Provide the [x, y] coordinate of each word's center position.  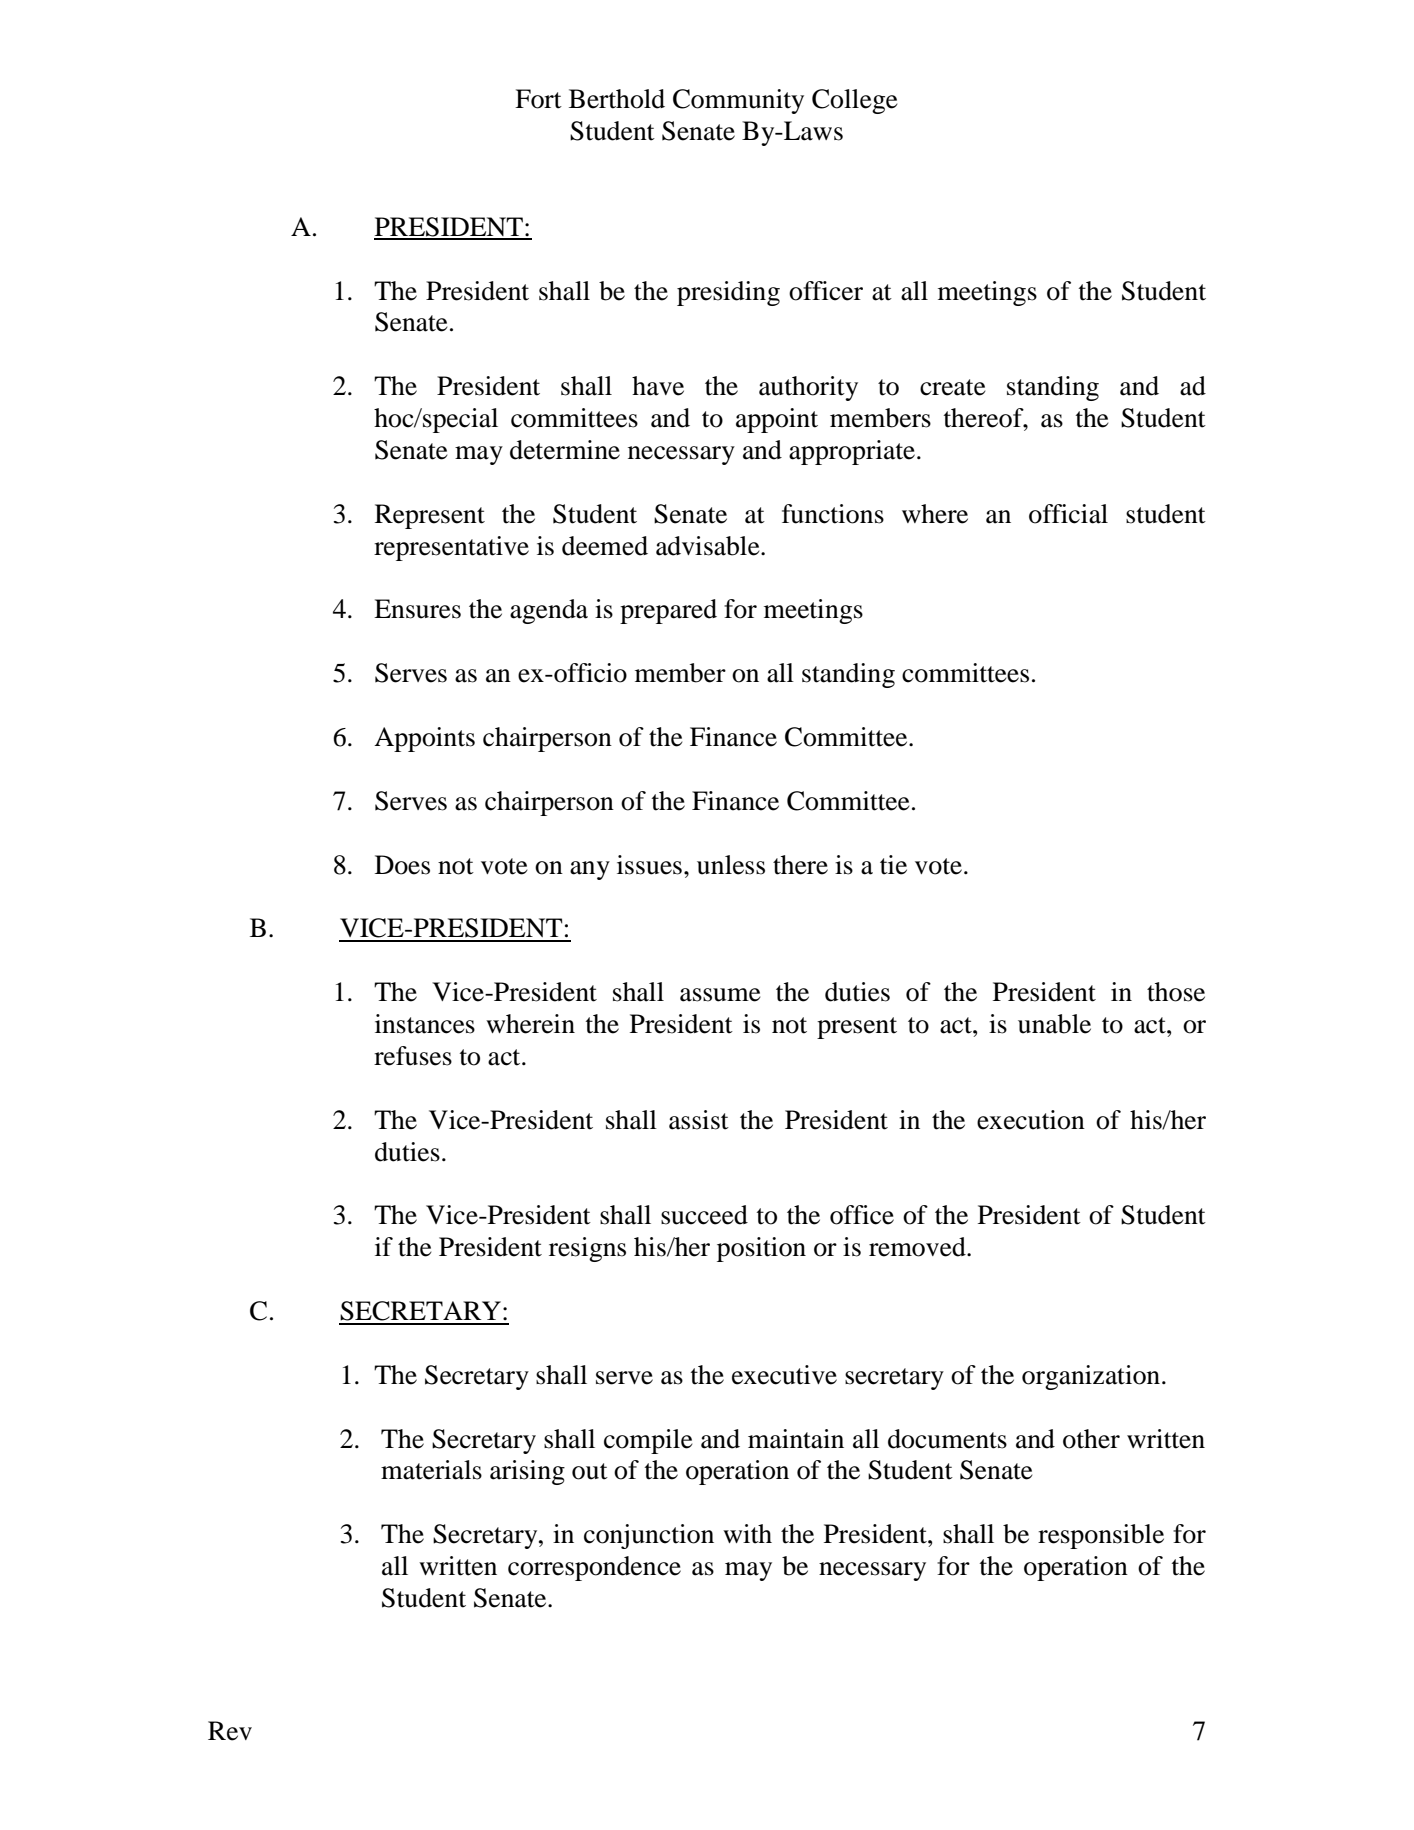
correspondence [594, 1568]
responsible [1101, 1536]
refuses [413, 1056]
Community [738, 101]
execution [1031, 1120]
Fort [538, 99]
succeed [704, 1215]
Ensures [417, 609]
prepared [668, 611]
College [855, 101]
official [1068, 514]
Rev [230, 1731]
